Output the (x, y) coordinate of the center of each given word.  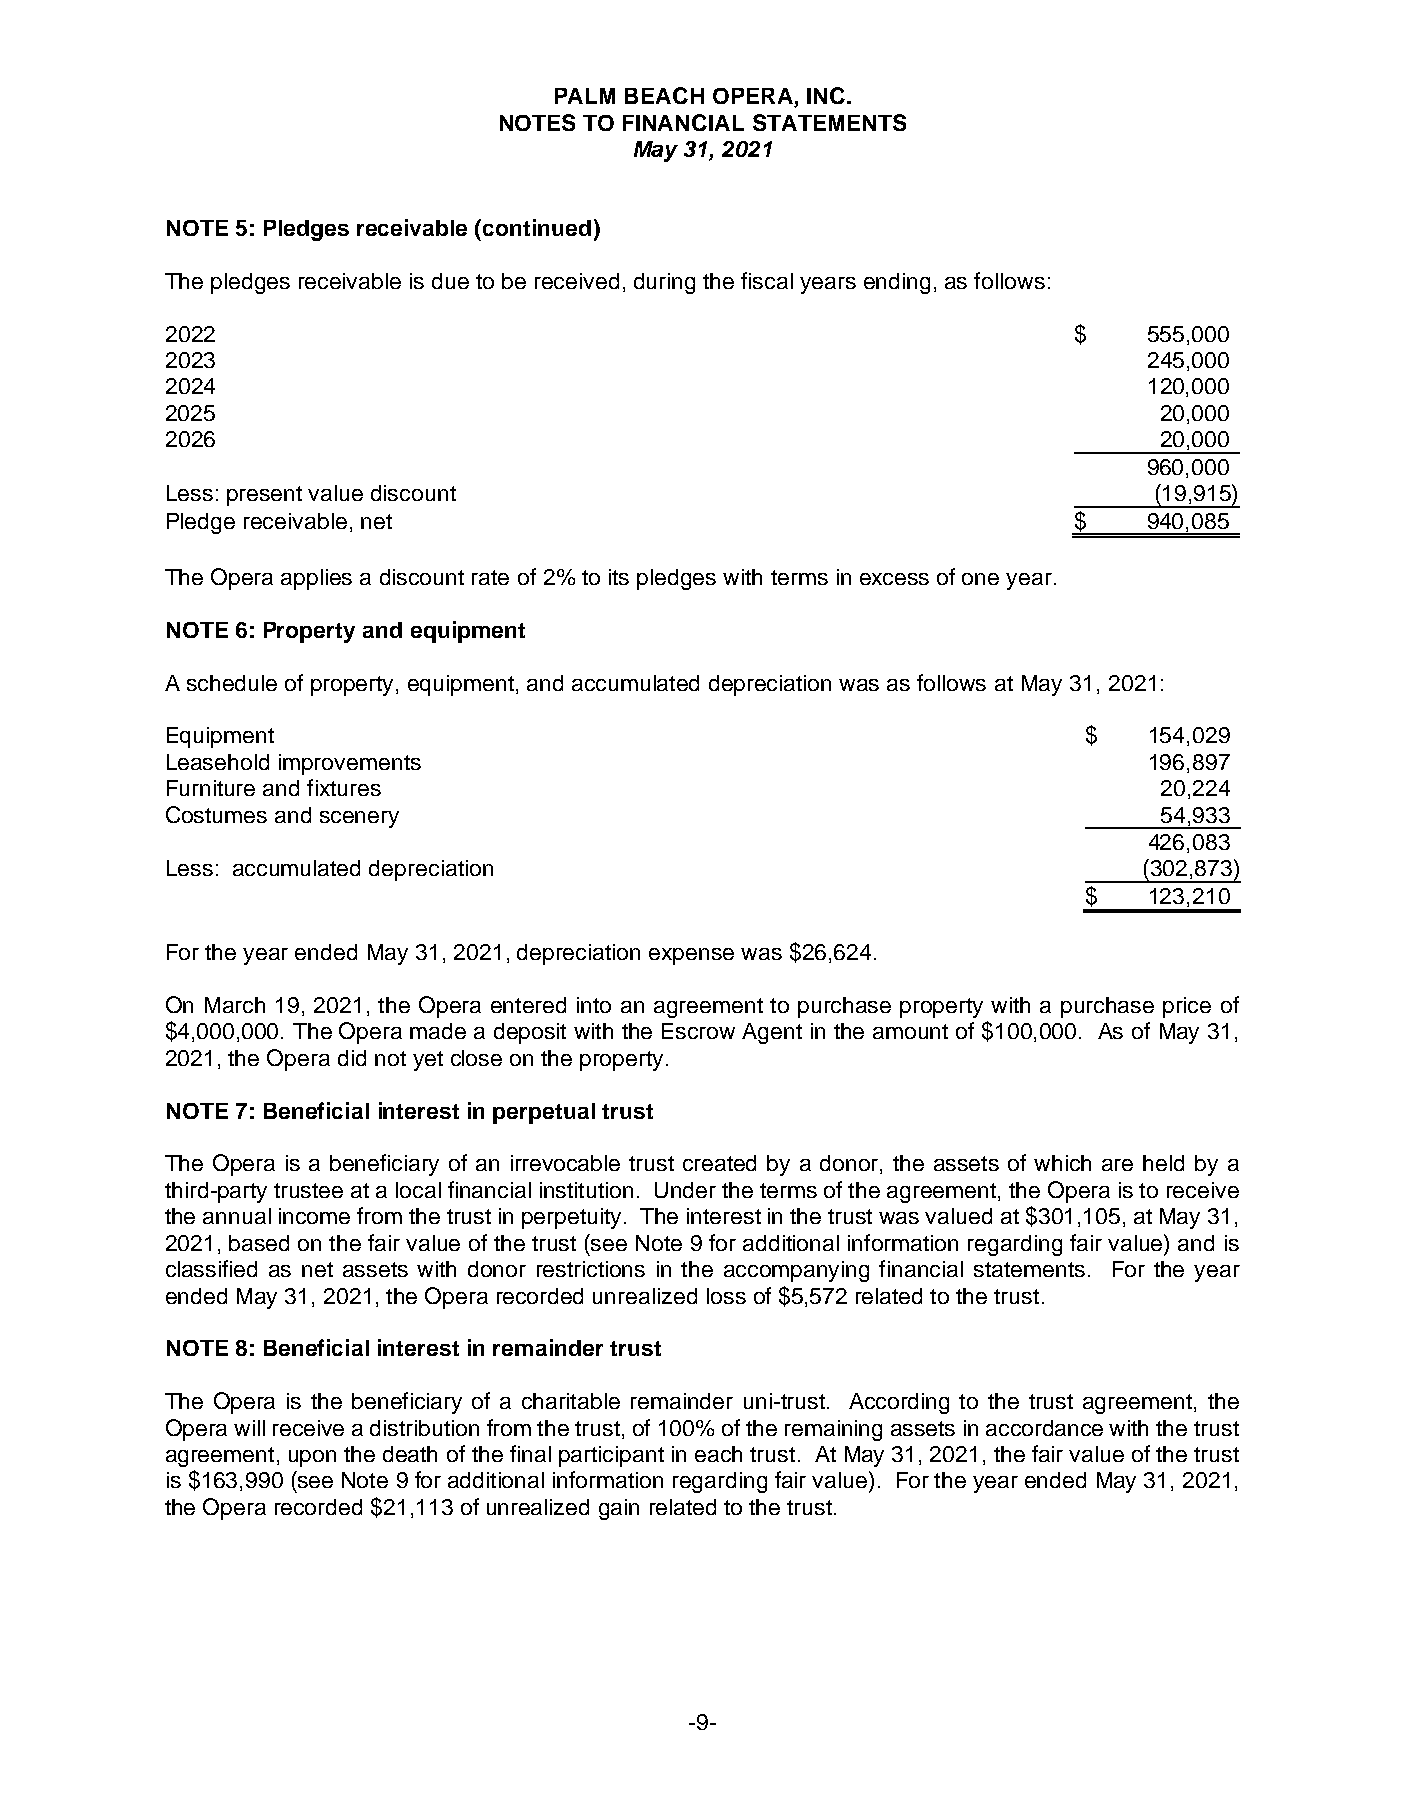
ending (897, 283)
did (352, 1058)
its (619, 577)
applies (316, 579)
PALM (585, 96)
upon (312, 1458)
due (450, 281)
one (980, 579)
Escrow (698, 1031)
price (1187, 1007)
